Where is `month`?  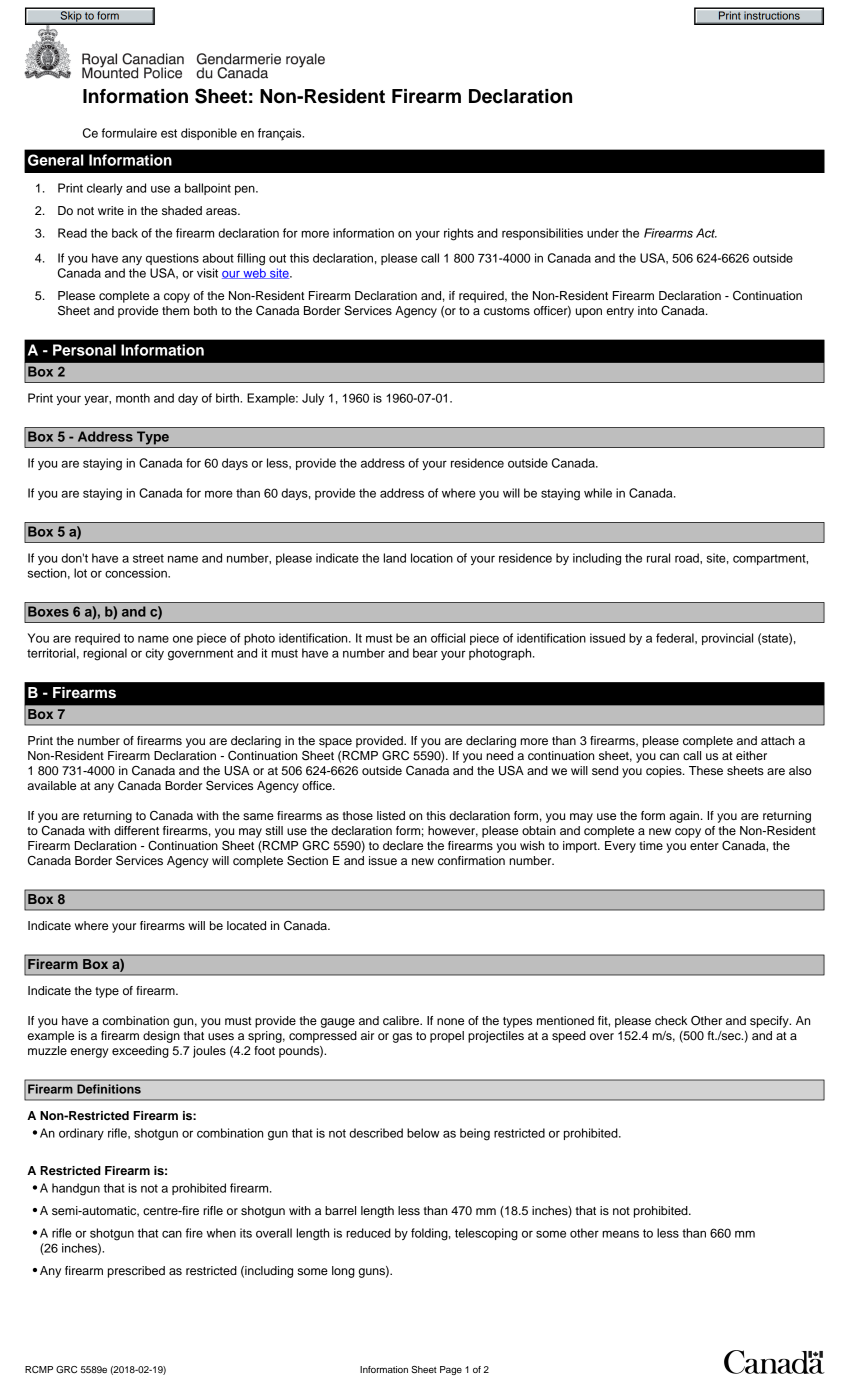 month is located at coordinates (133, 398).
